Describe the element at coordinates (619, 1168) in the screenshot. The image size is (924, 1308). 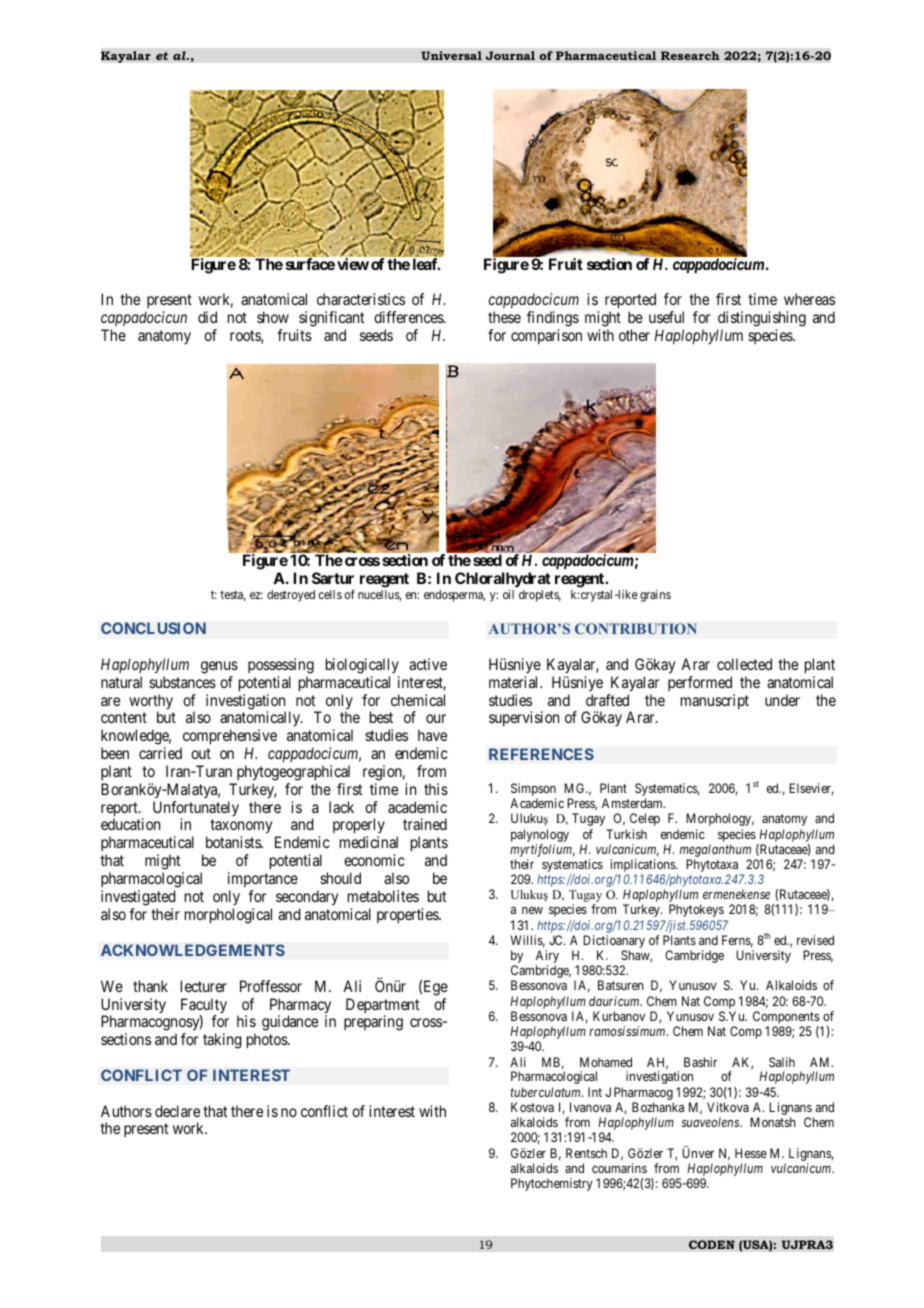
I see `coumarins` at that location.
